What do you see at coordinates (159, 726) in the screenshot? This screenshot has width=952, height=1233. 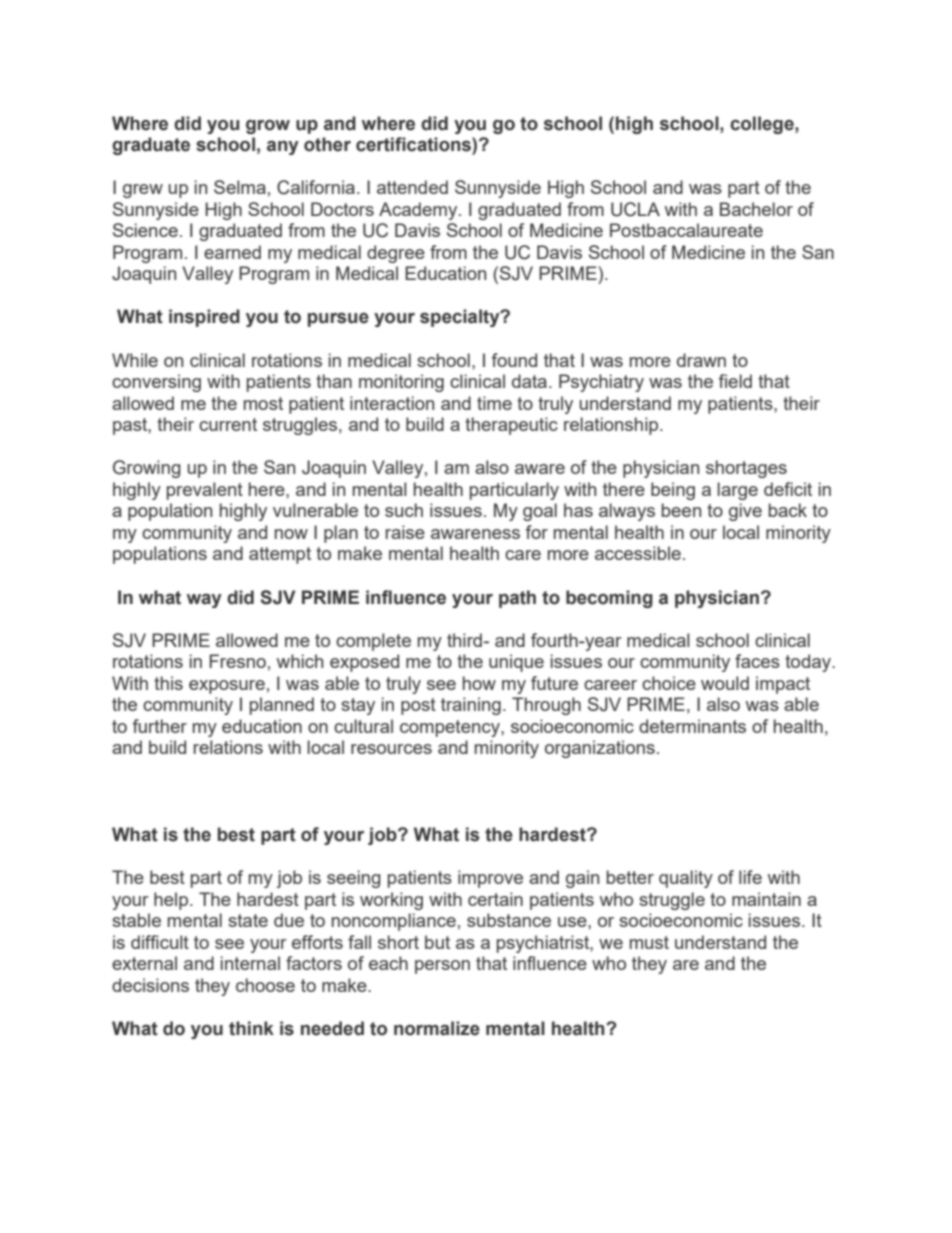 I see `further` at bounding box center [159, 726].
